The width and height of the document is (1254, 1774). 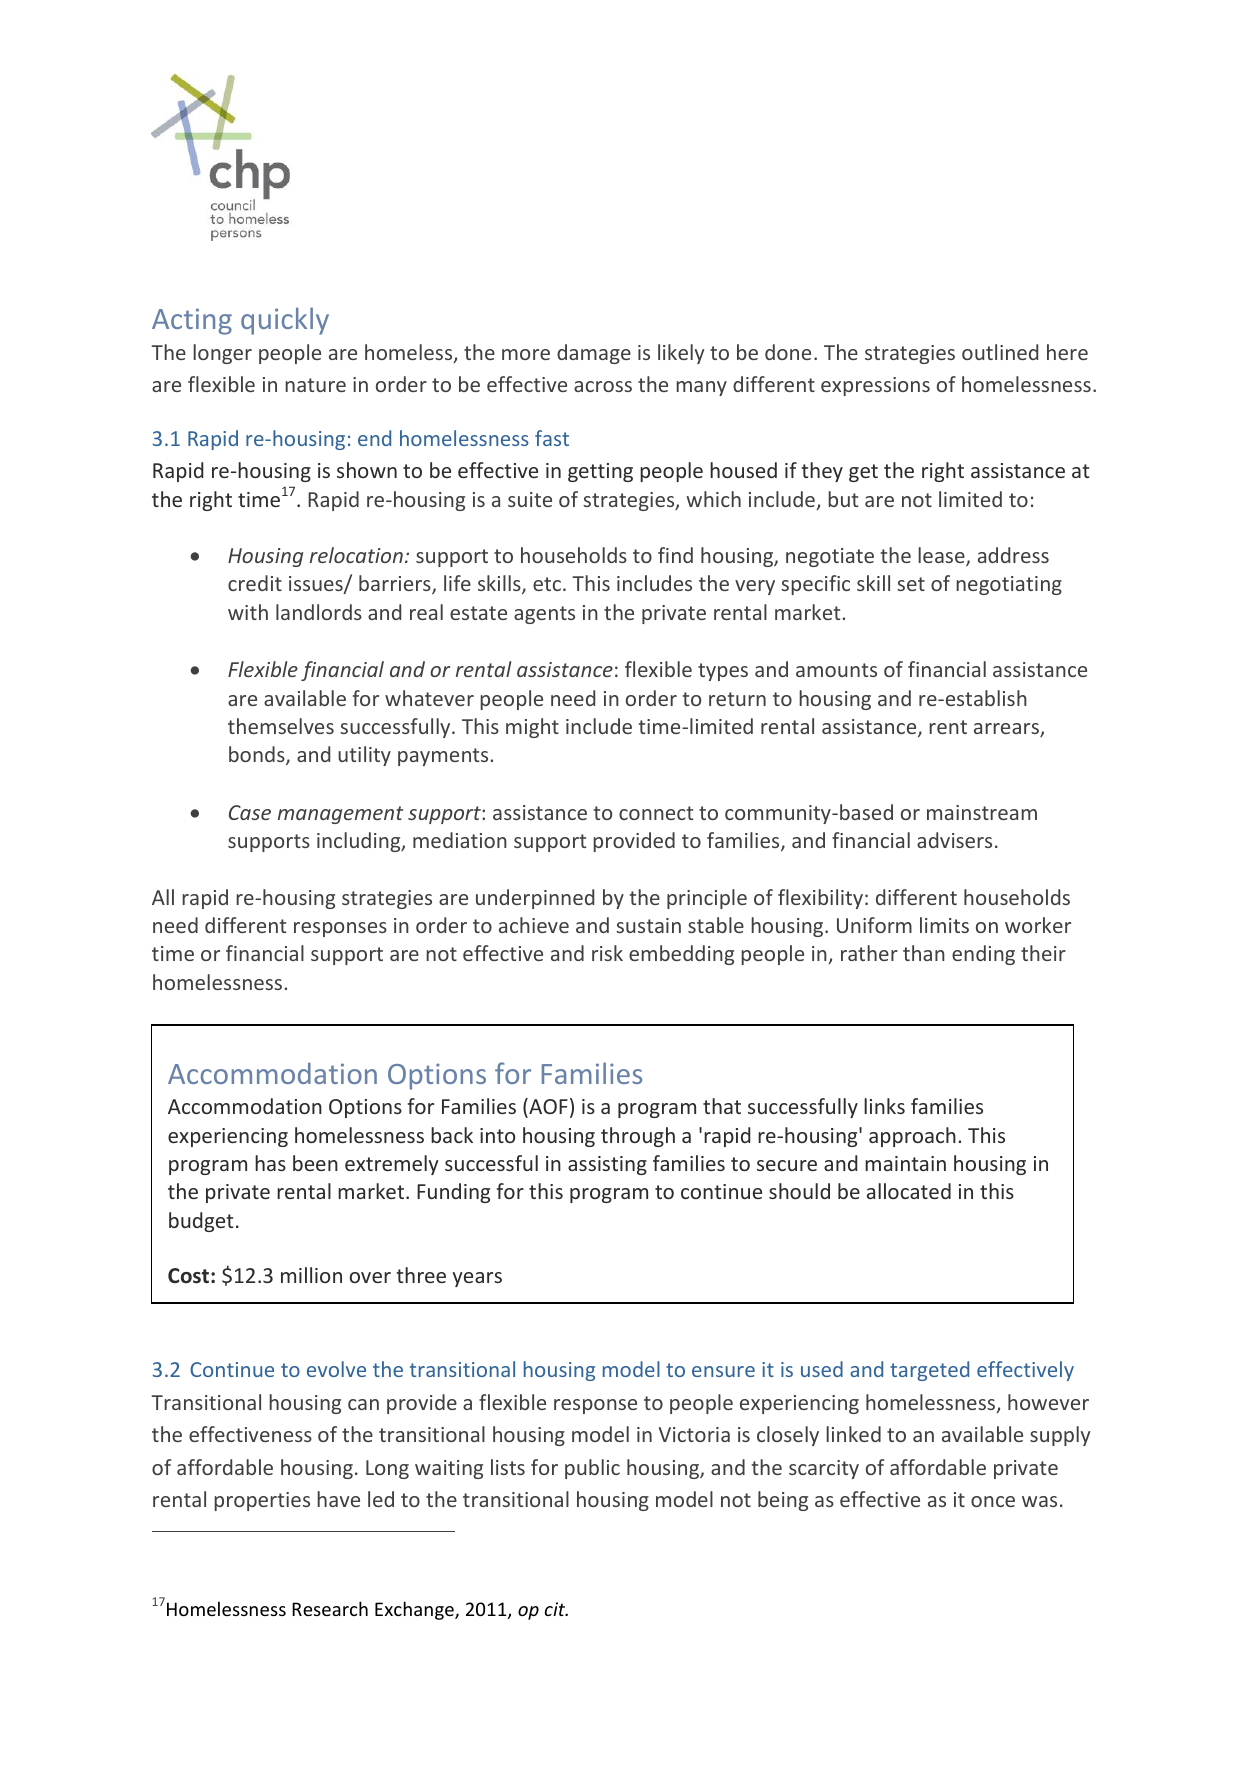 What do you see at coordinates (594, 354) in the document?
I see `damage` at bounding box center [594, 354].
